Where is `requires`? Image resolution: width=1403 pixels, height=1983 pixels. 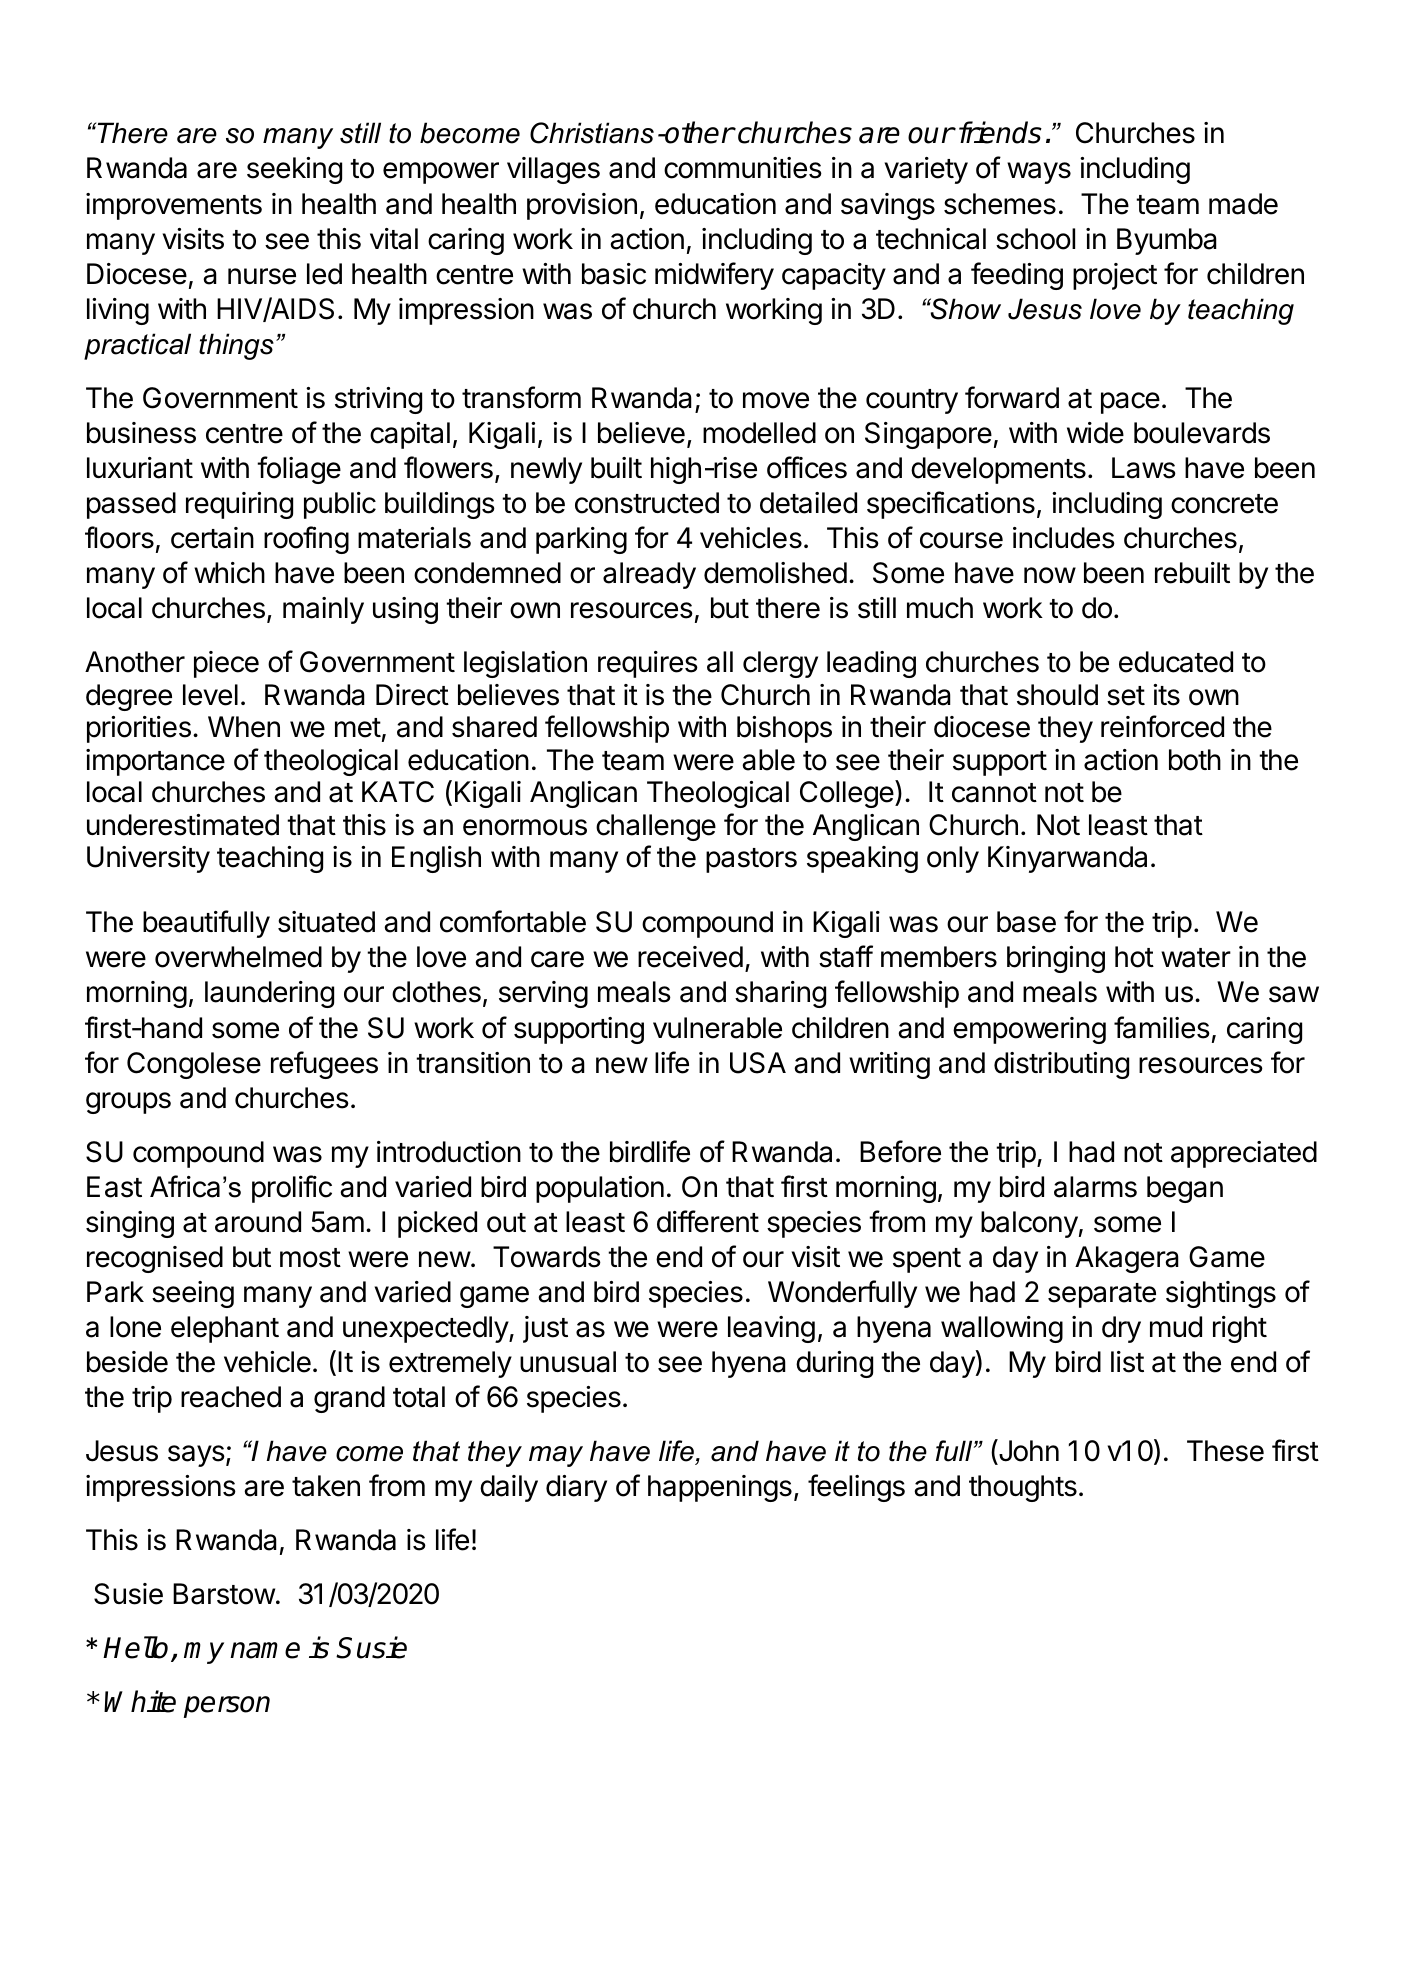
requires is located at coordinates (648, 664).
